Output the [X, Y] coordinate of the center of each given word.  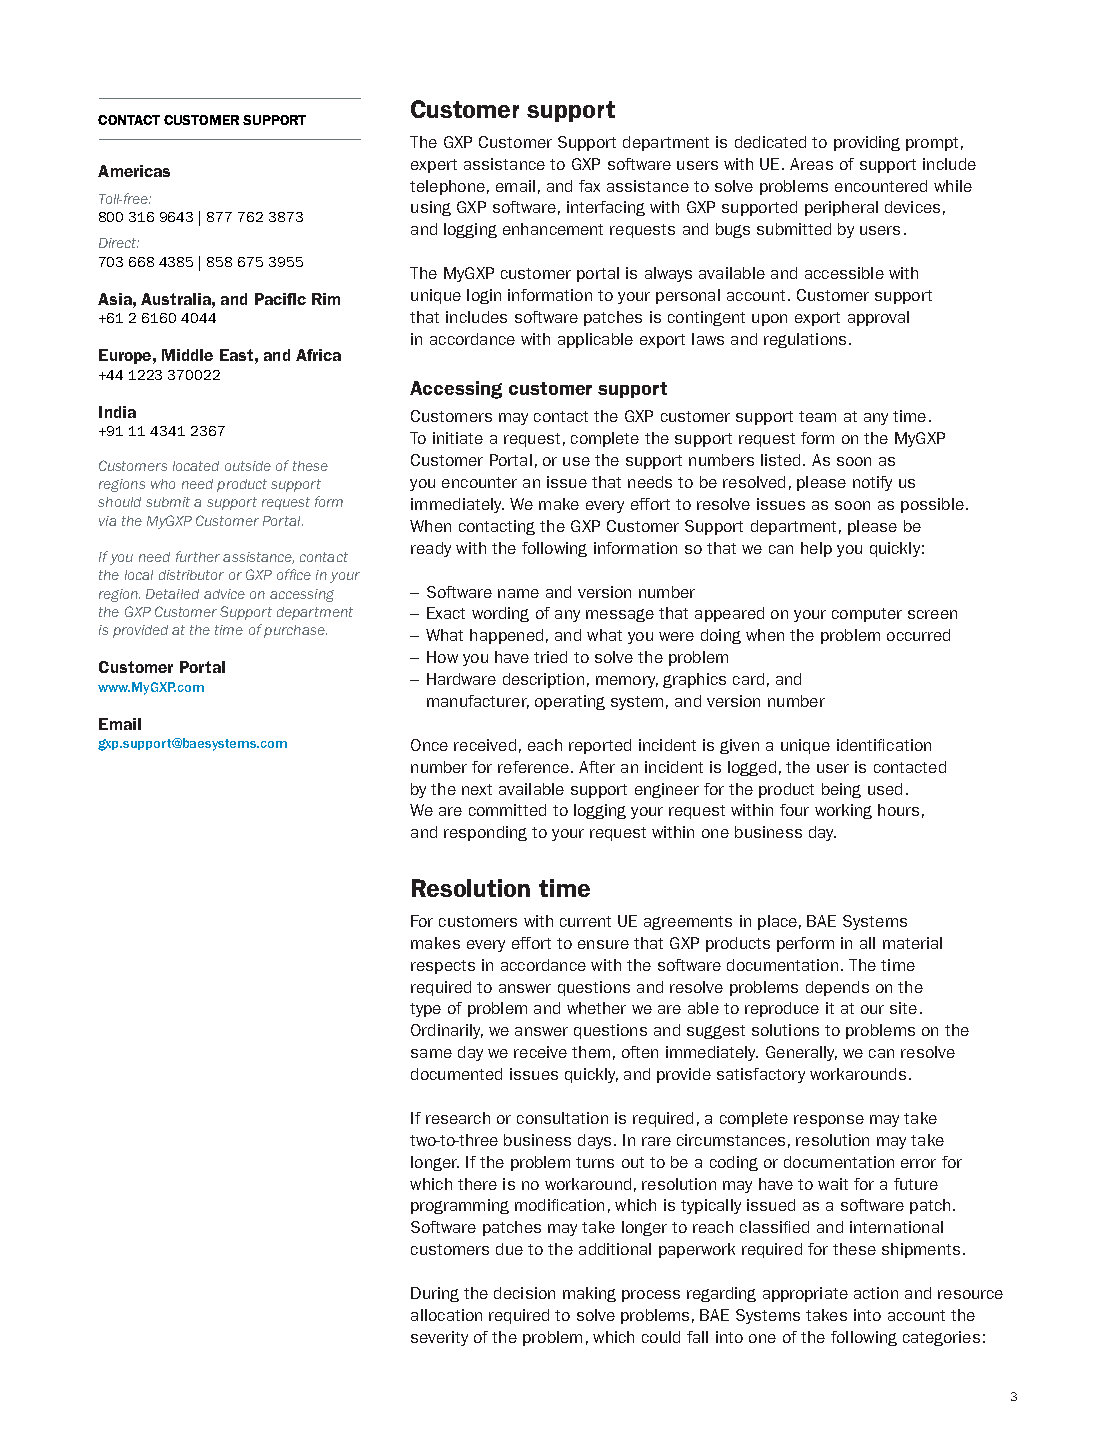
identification [884, 745]
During [435, 1294]
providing [867, 143]
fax [589, 186]
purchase [295, 631]
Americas [134, 171]
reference [533, 767]
